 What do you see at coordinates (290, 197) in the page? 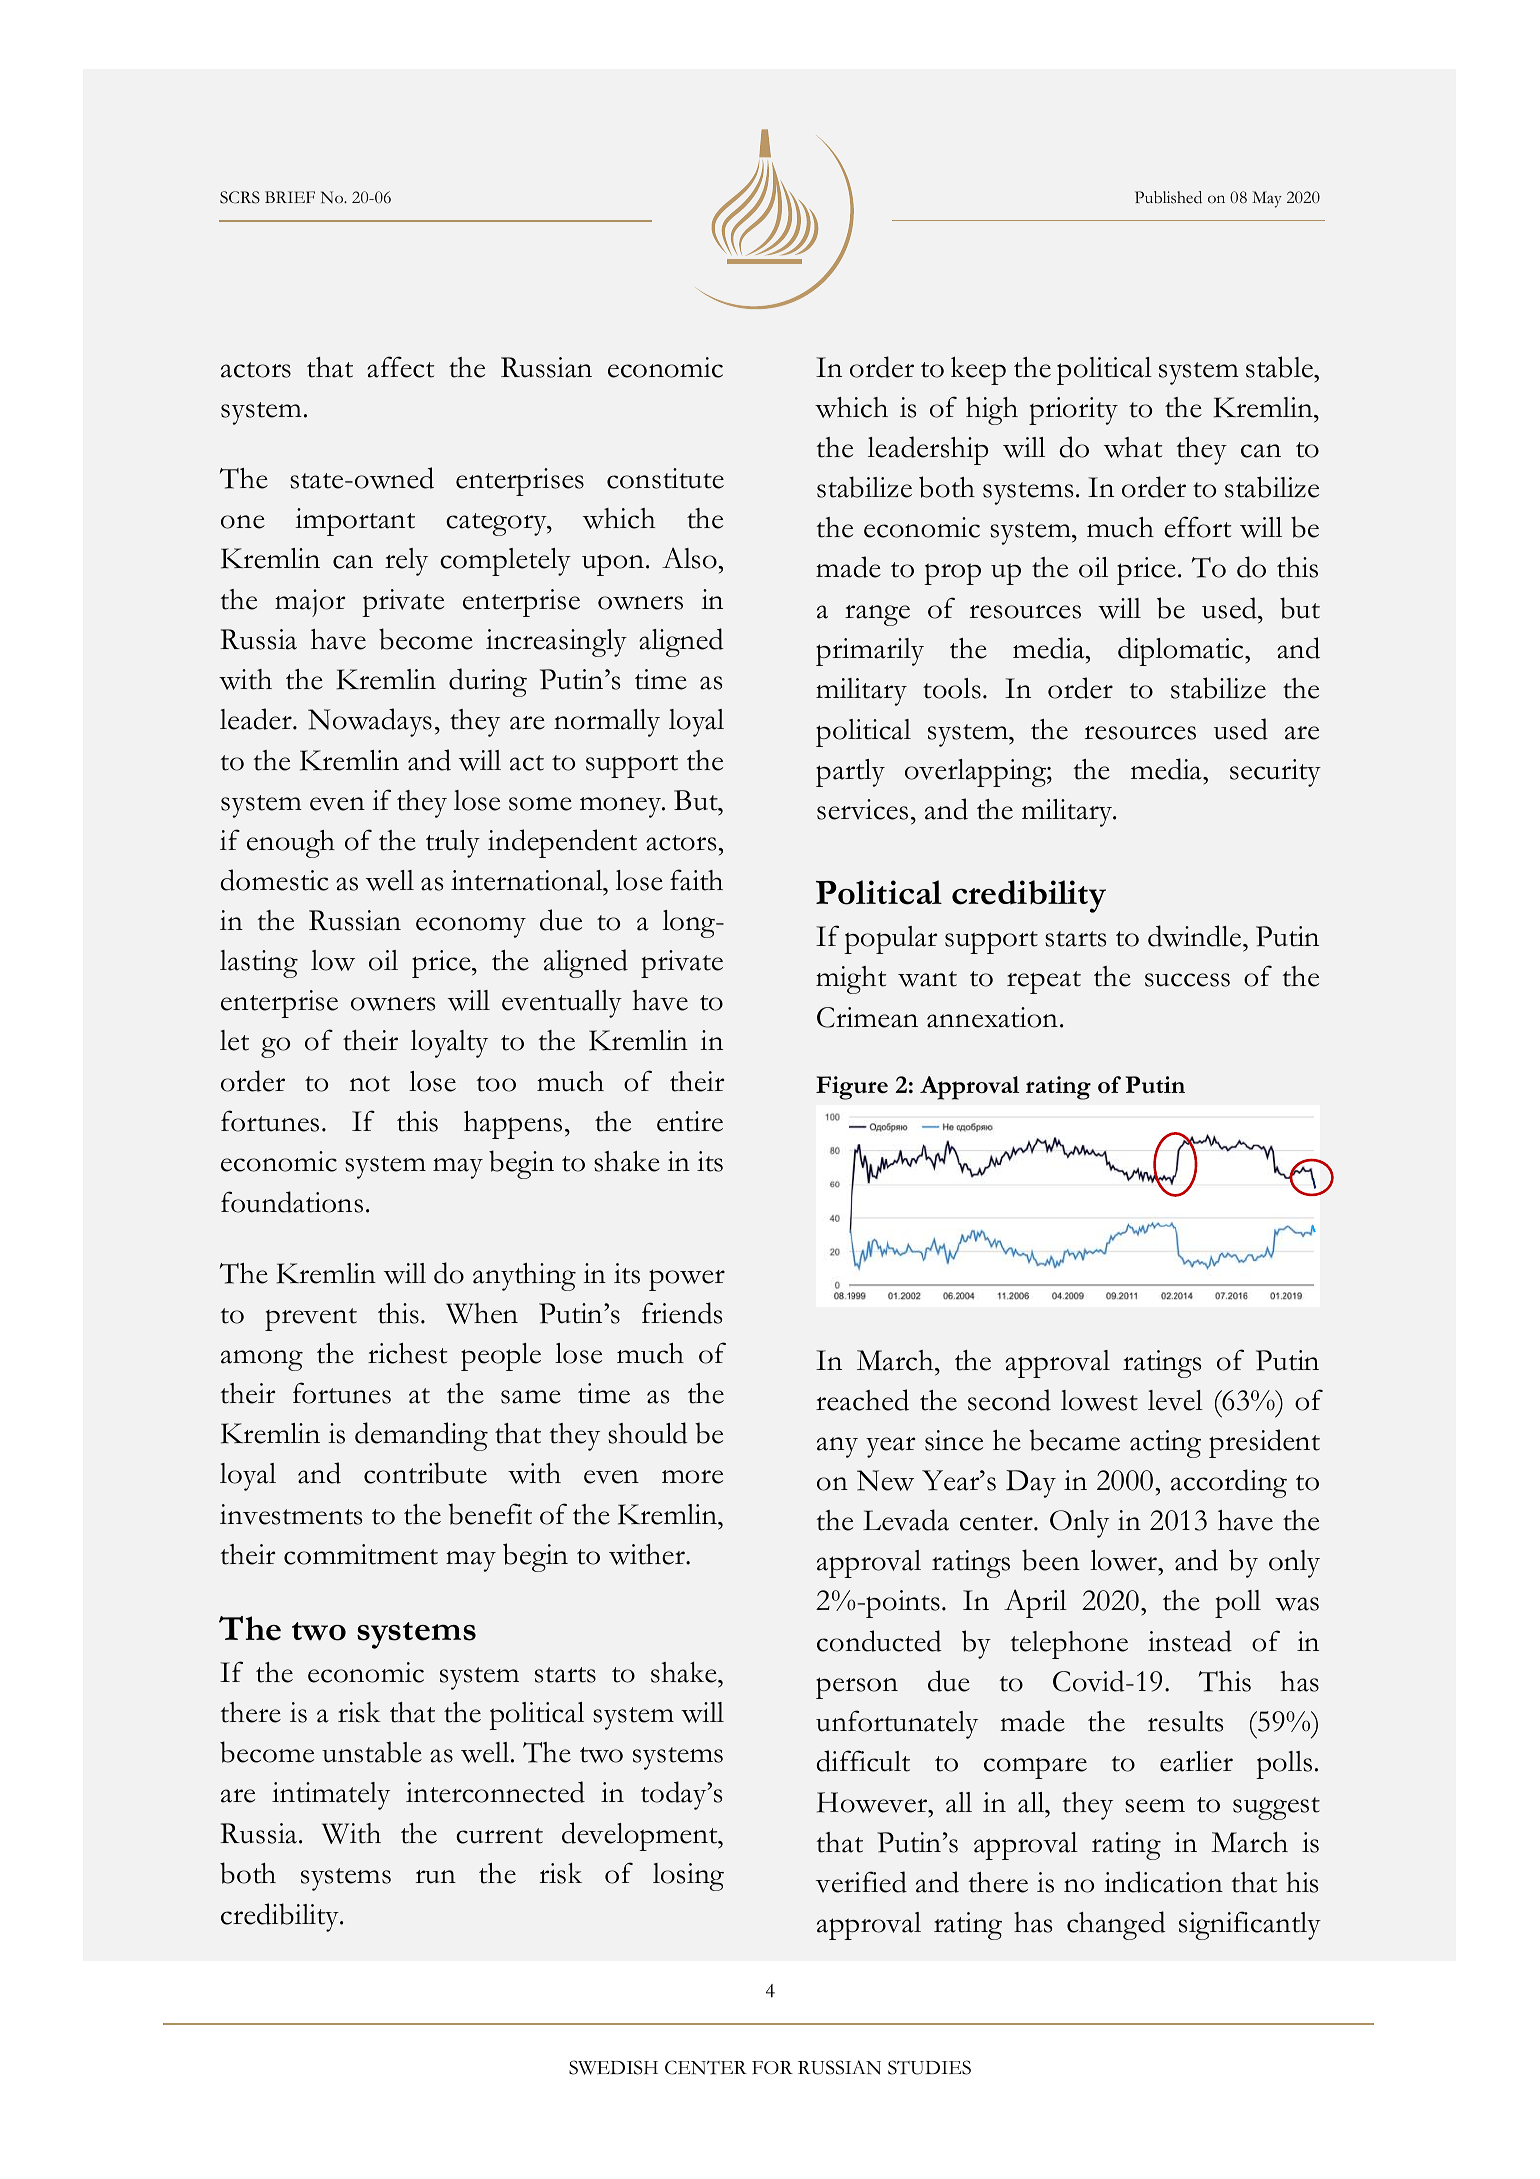
I see `BRIEF` at bounding box center [290, 197].
